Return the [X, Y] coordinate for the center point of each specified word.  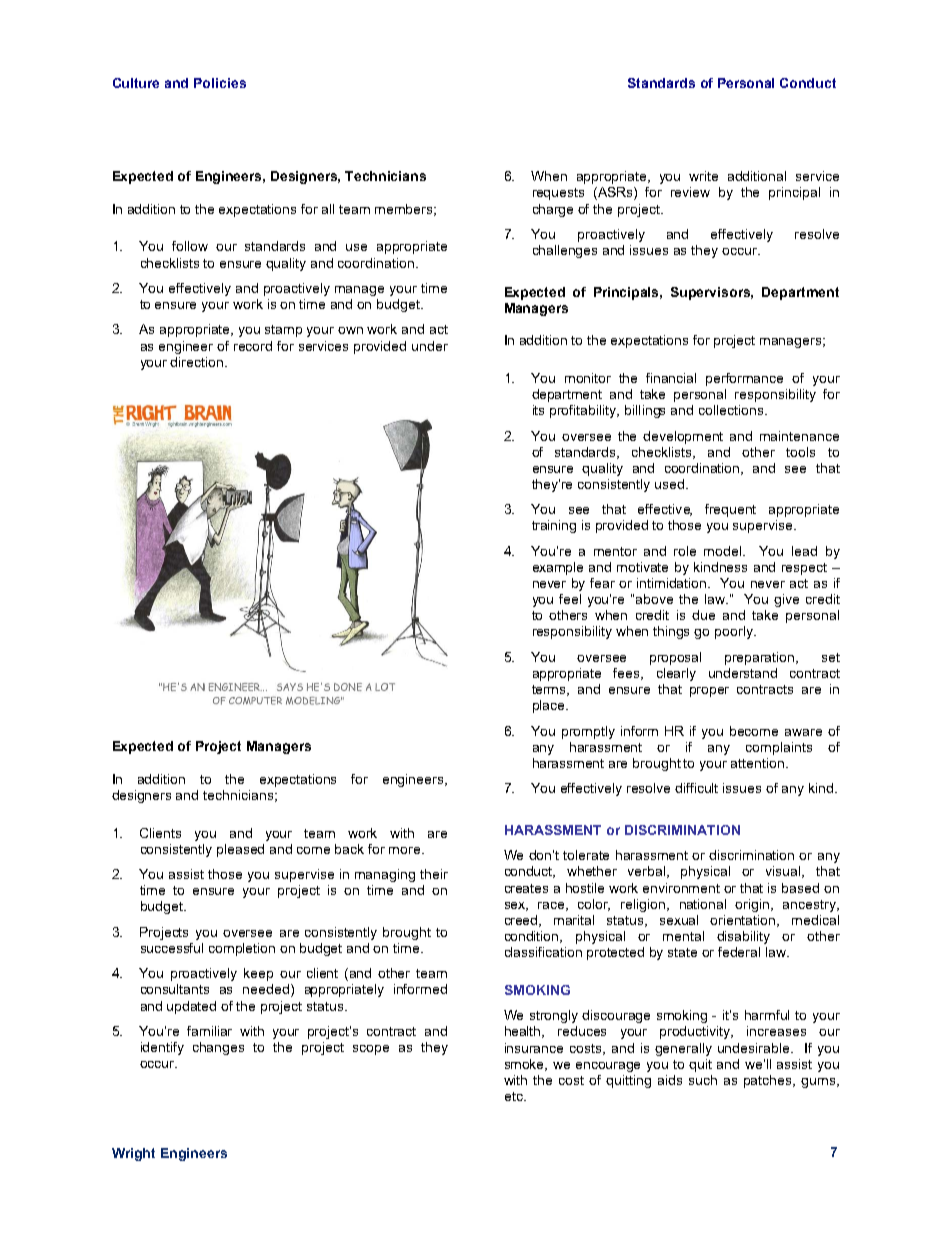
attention [757, 763]
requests [558, 194]
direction [196, 362]
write [703, 176]
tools [800, 452]
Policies [220, 83]
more [406, 850]
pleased [240, 850]
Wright [133, 1154]
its [538, 410]
